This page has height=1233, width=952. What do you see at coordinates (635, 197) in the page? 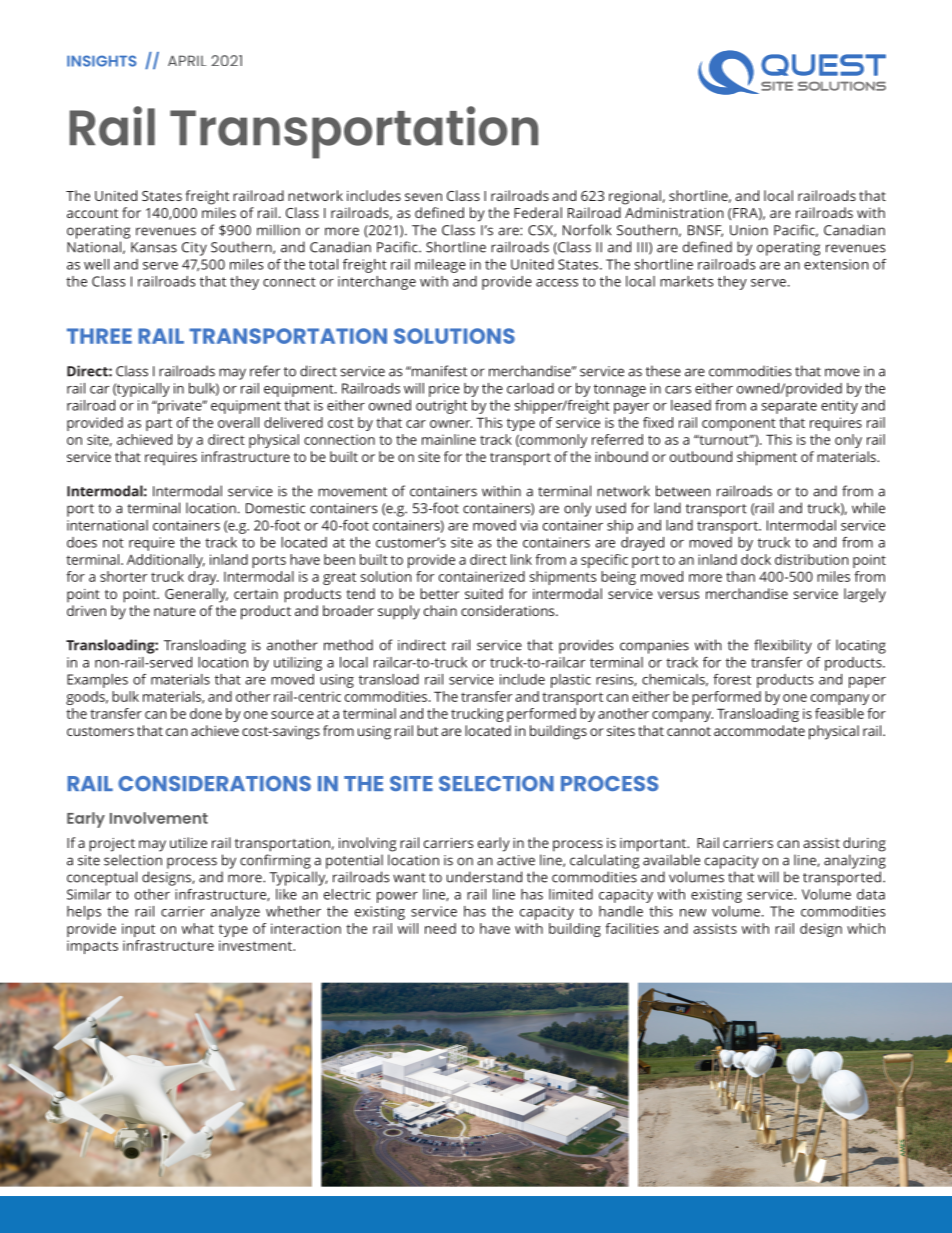
I see `regional` at bounding box center [635, 197].
